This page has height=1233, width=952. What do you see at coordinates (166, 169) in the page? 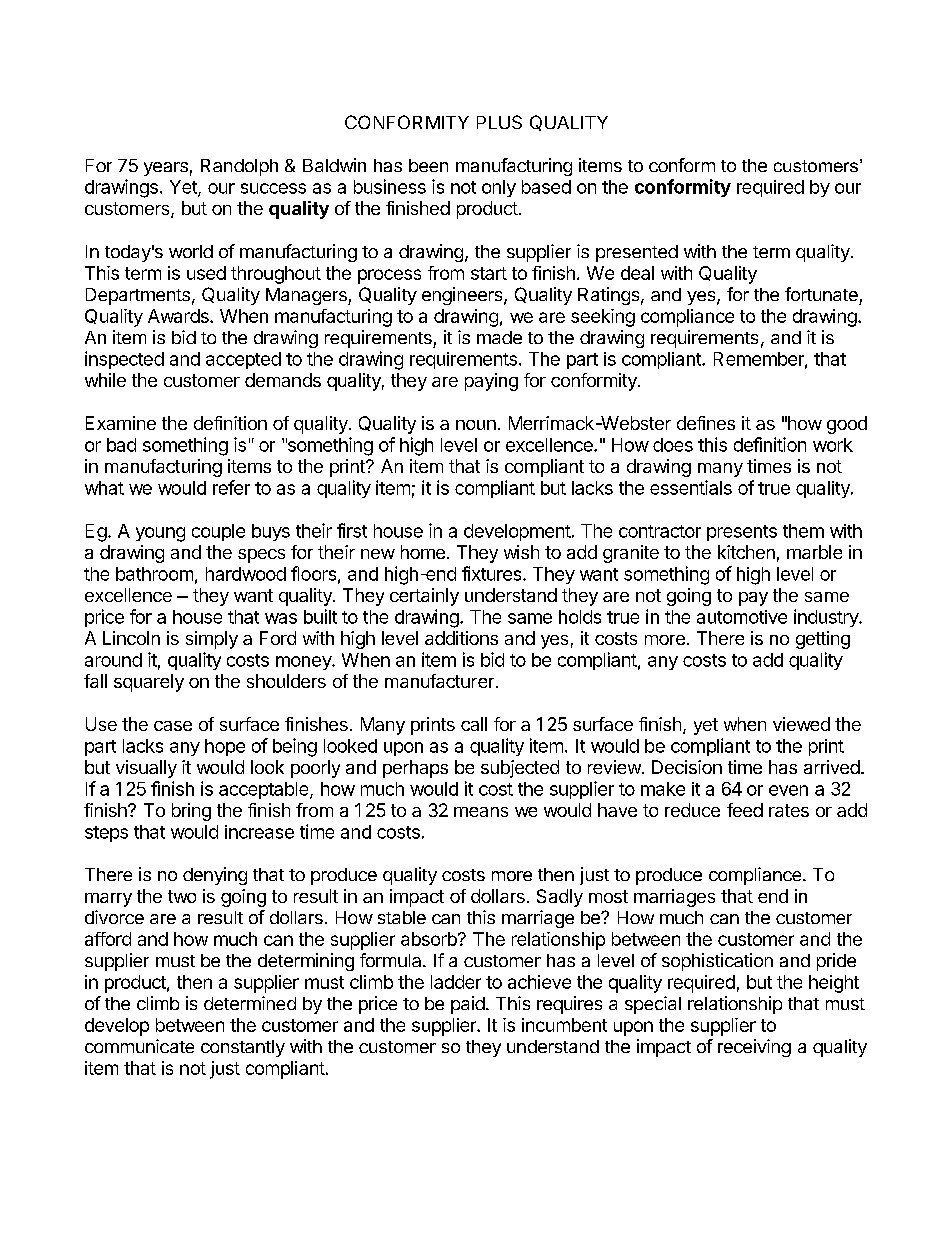
I see `years` at bounding box center [166, 169].
